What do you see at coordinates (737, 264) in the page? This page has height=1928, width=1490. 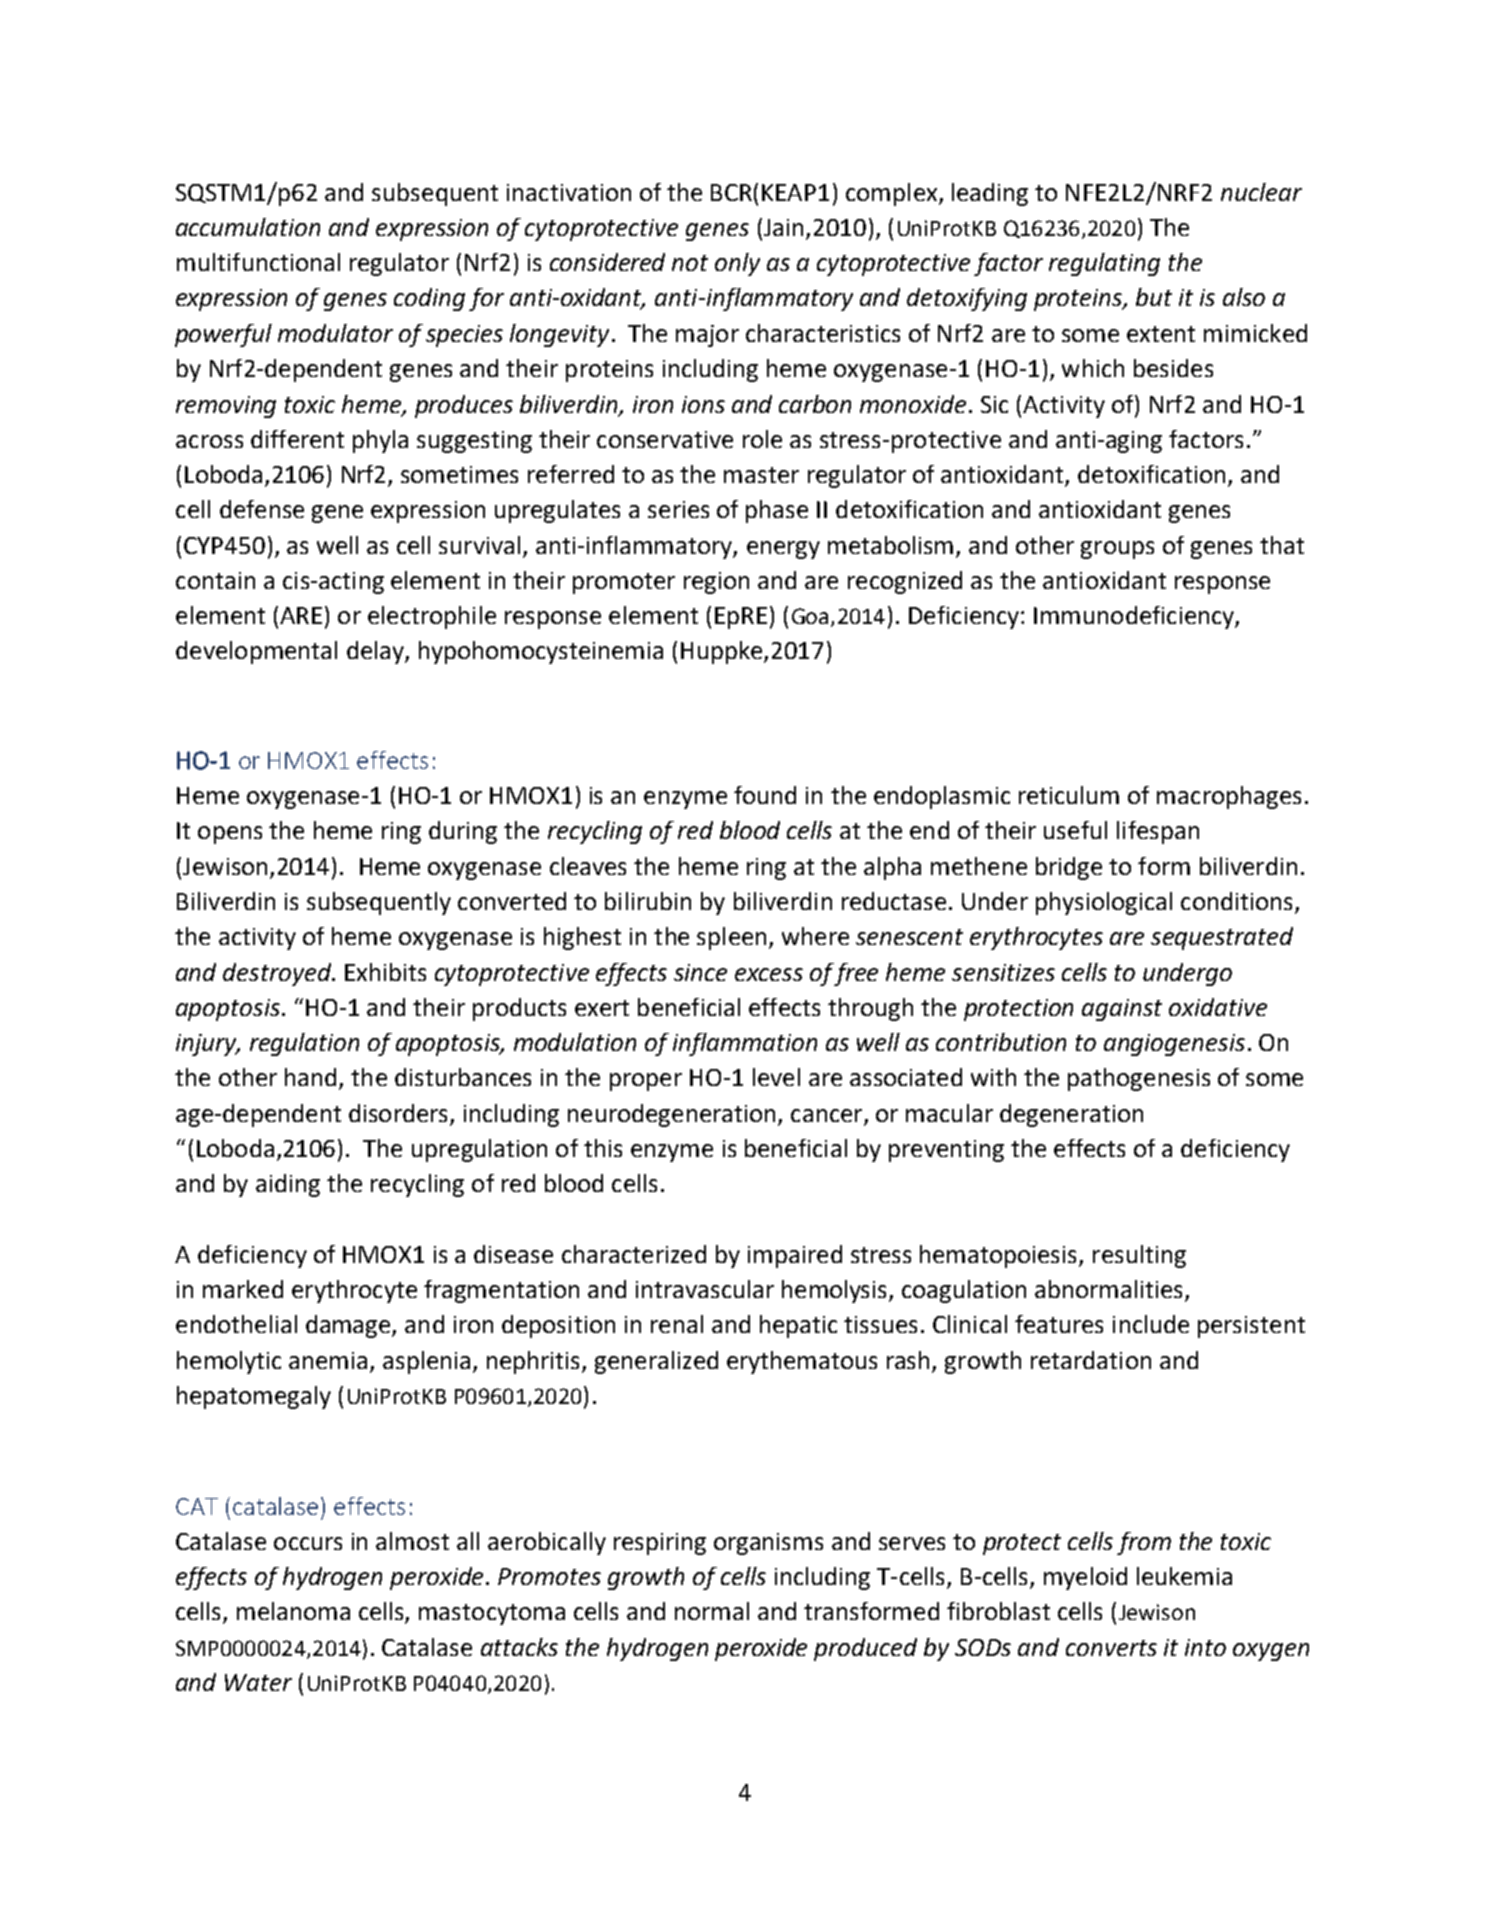 I see `only` at bounding box center [737, 264].
